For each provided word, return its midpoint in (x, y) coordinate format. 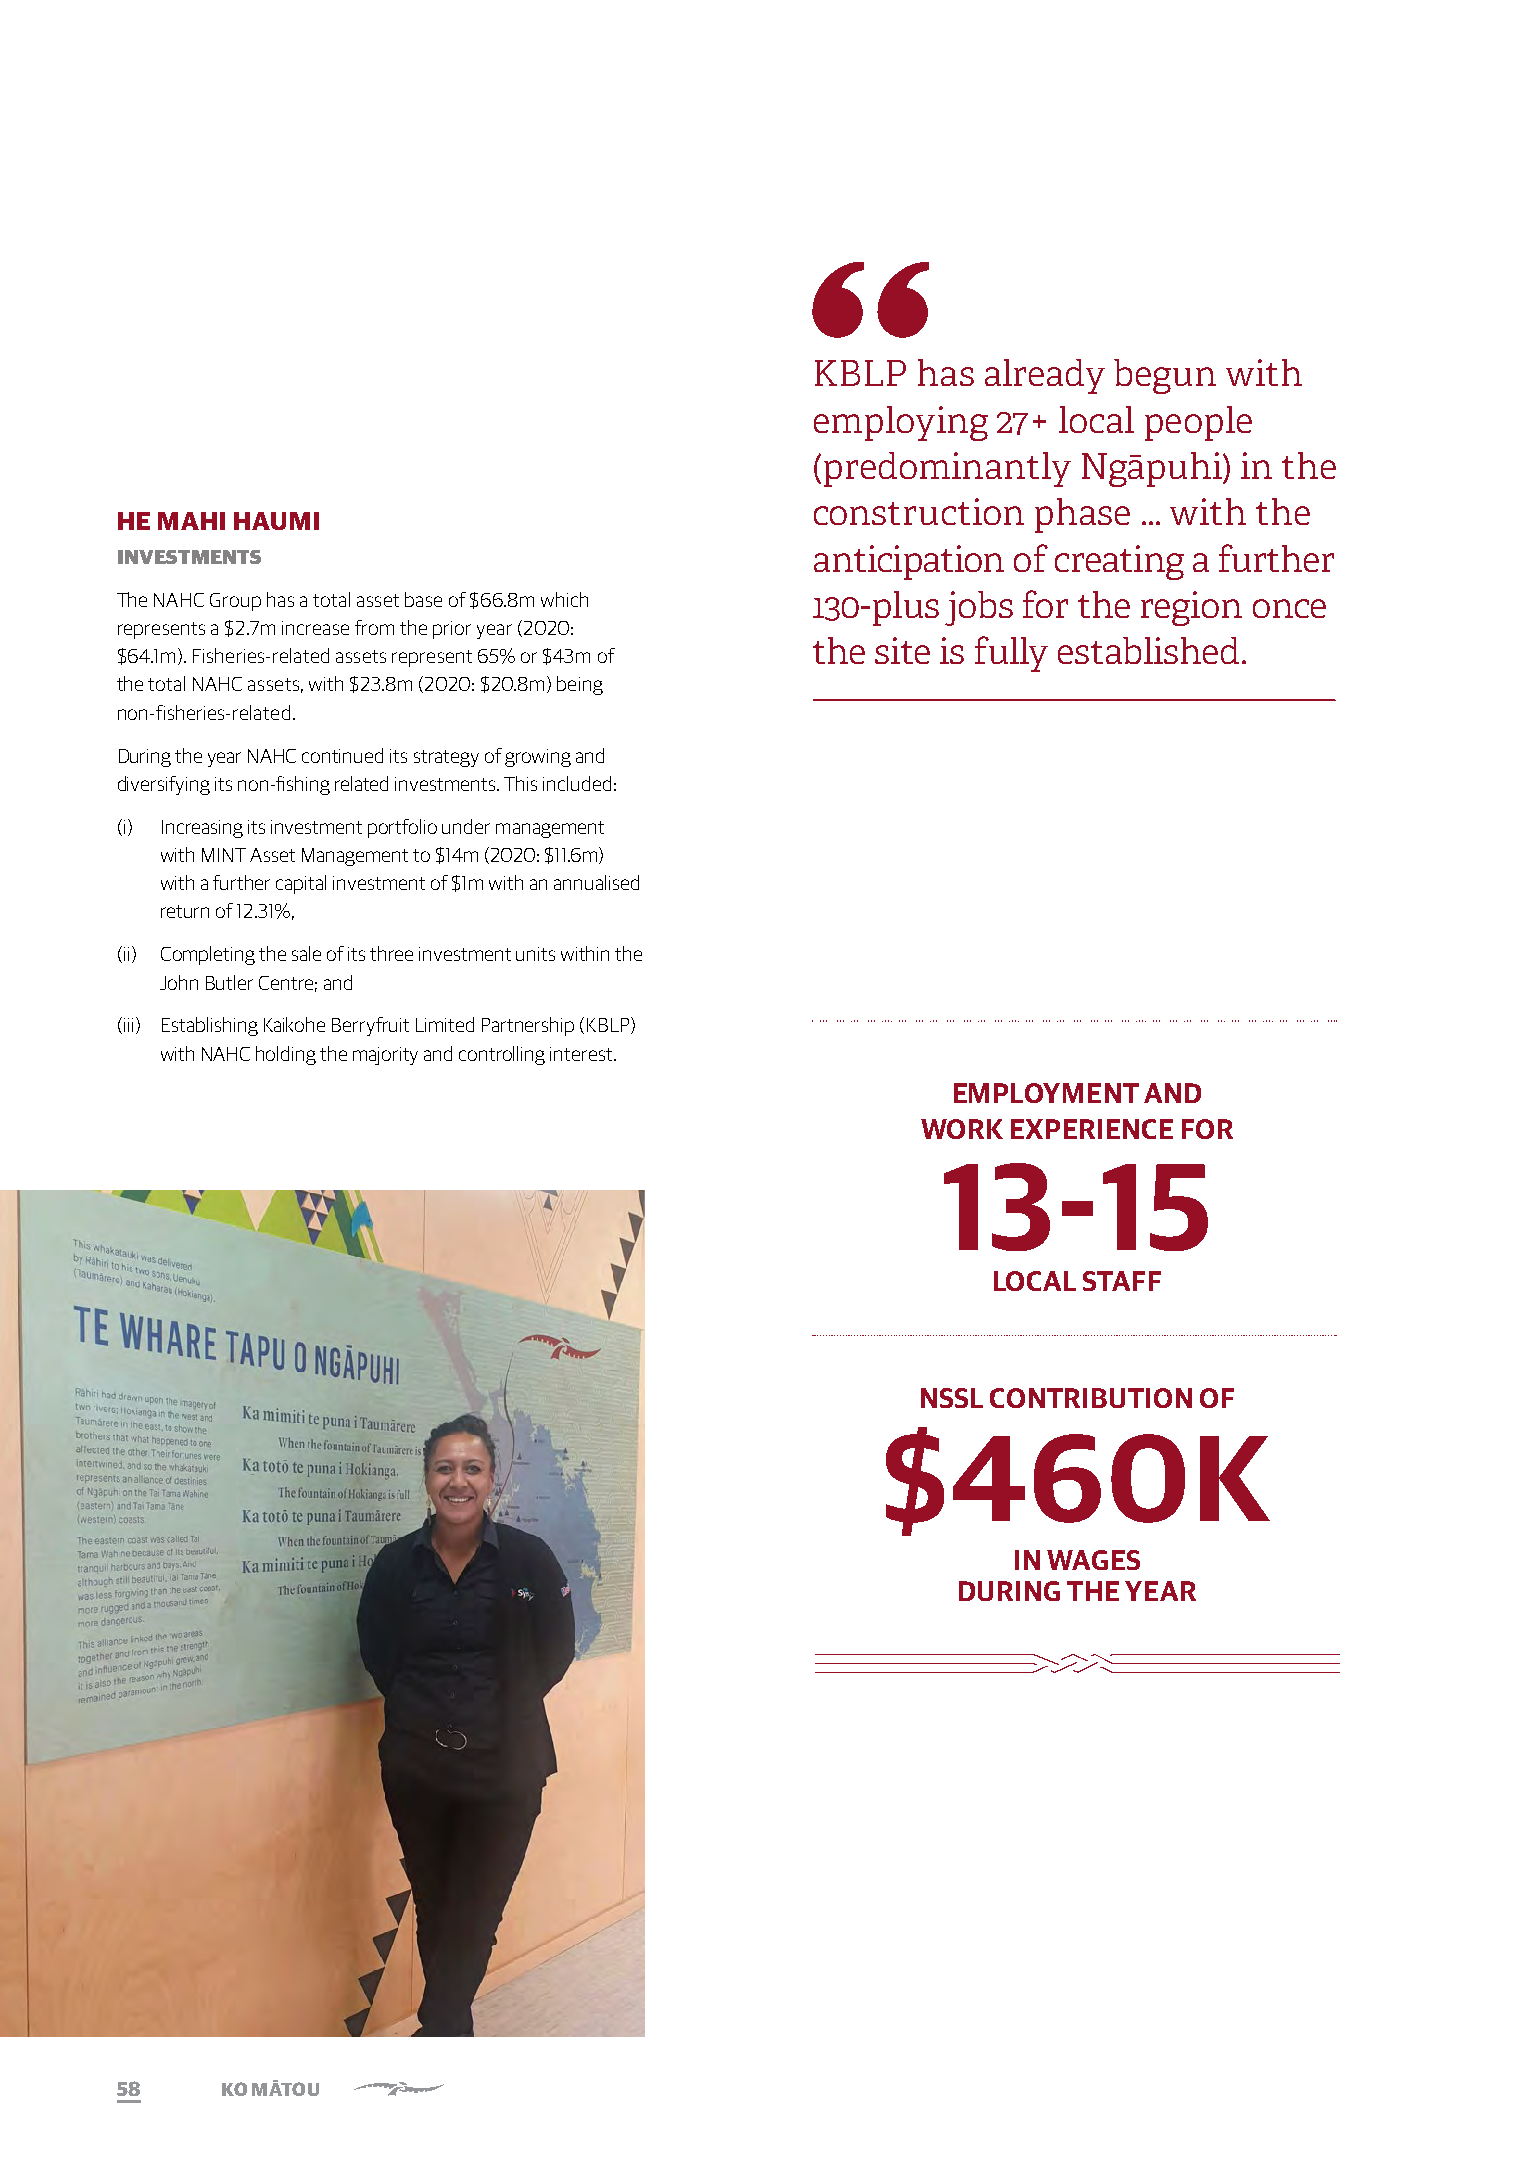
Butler (229, 982)
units (535, 954)
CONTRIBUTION (1091, 1398)
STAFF (1122, 1281)
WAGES (1093, 1560)
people (1198, 423)
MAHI (191, 521)
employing (901, 423)
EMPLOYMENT (1046, 1093)
